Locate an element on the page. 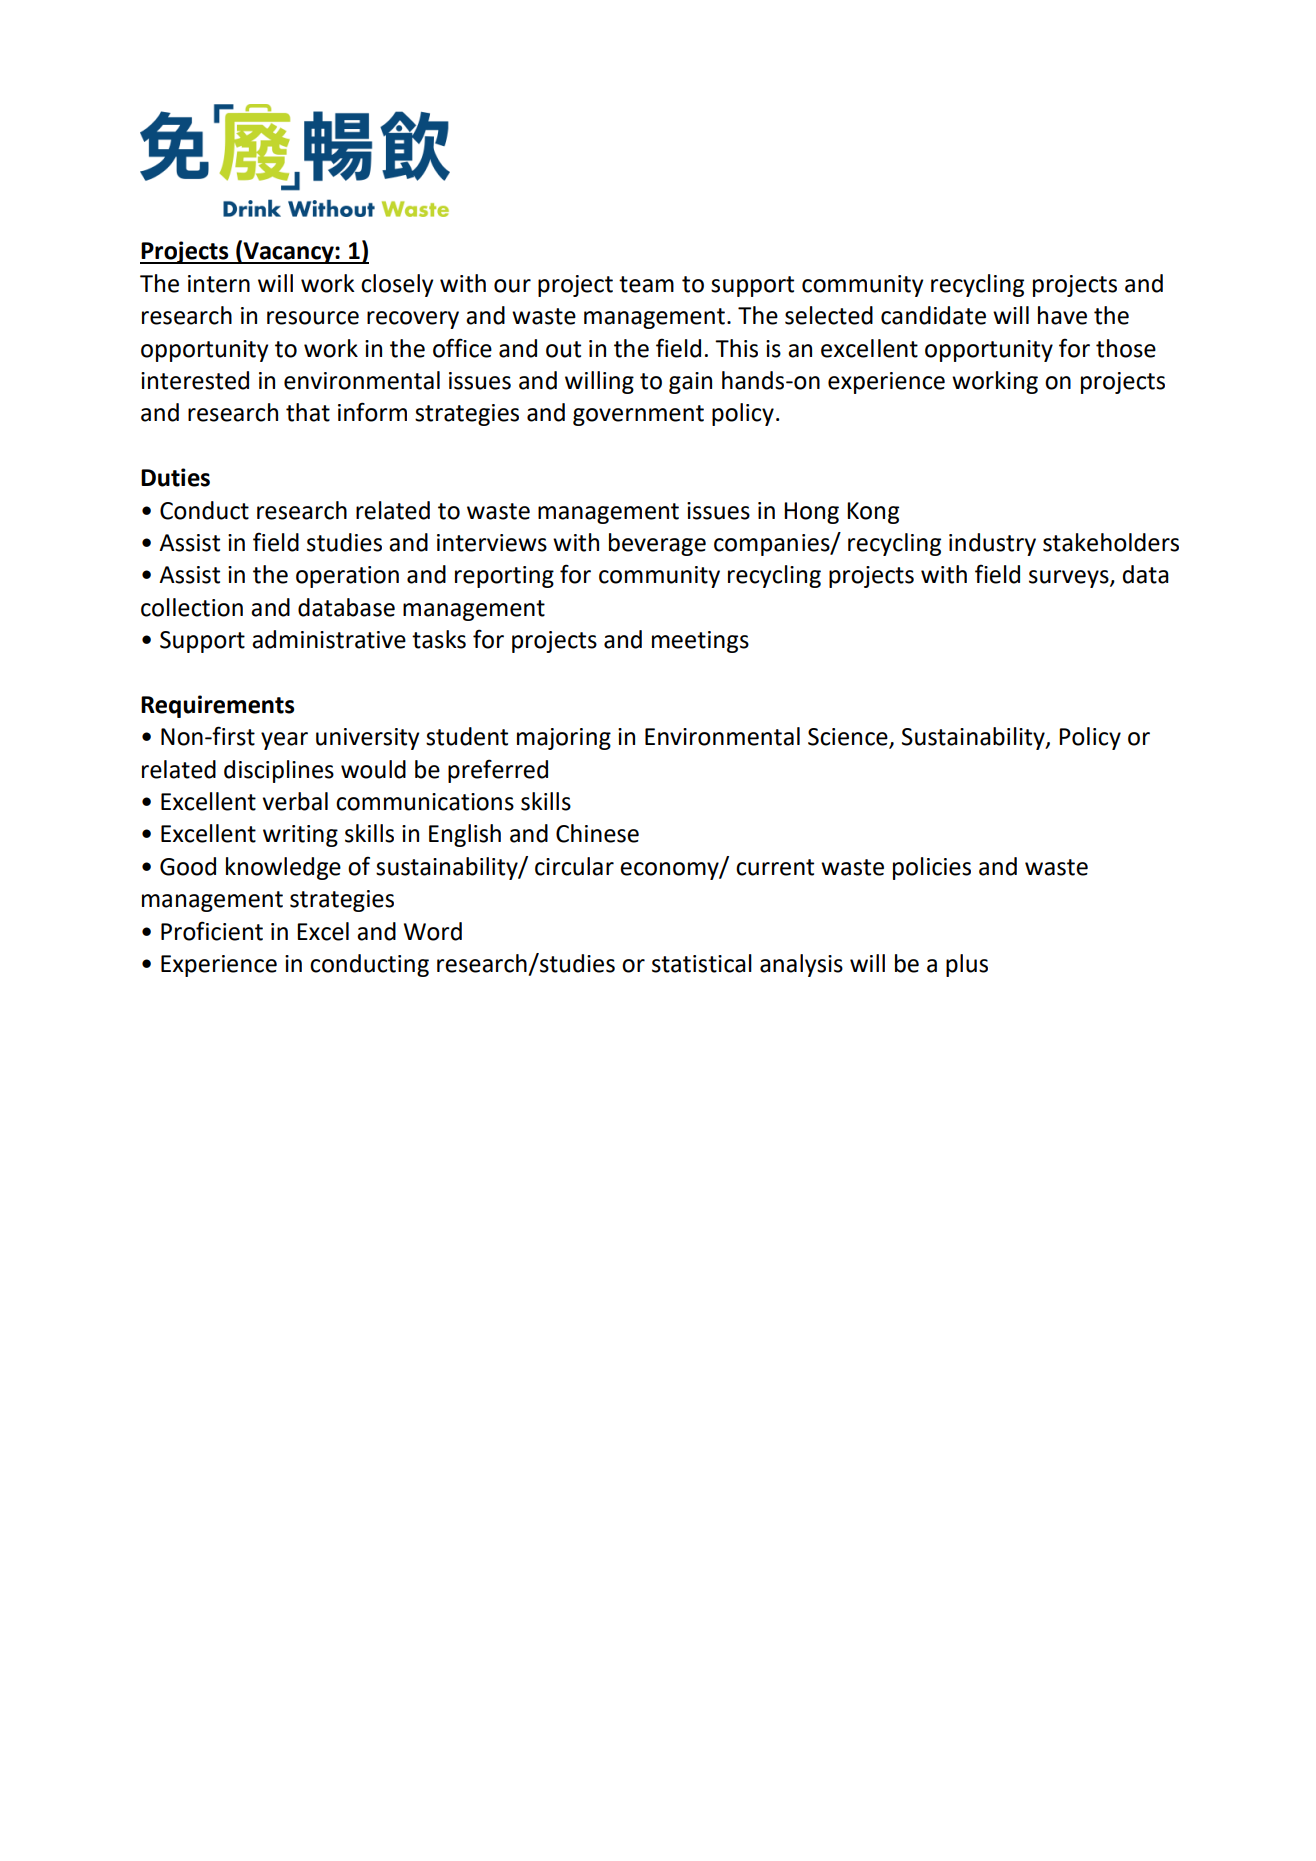  government is located at coordinates (638, 415).
